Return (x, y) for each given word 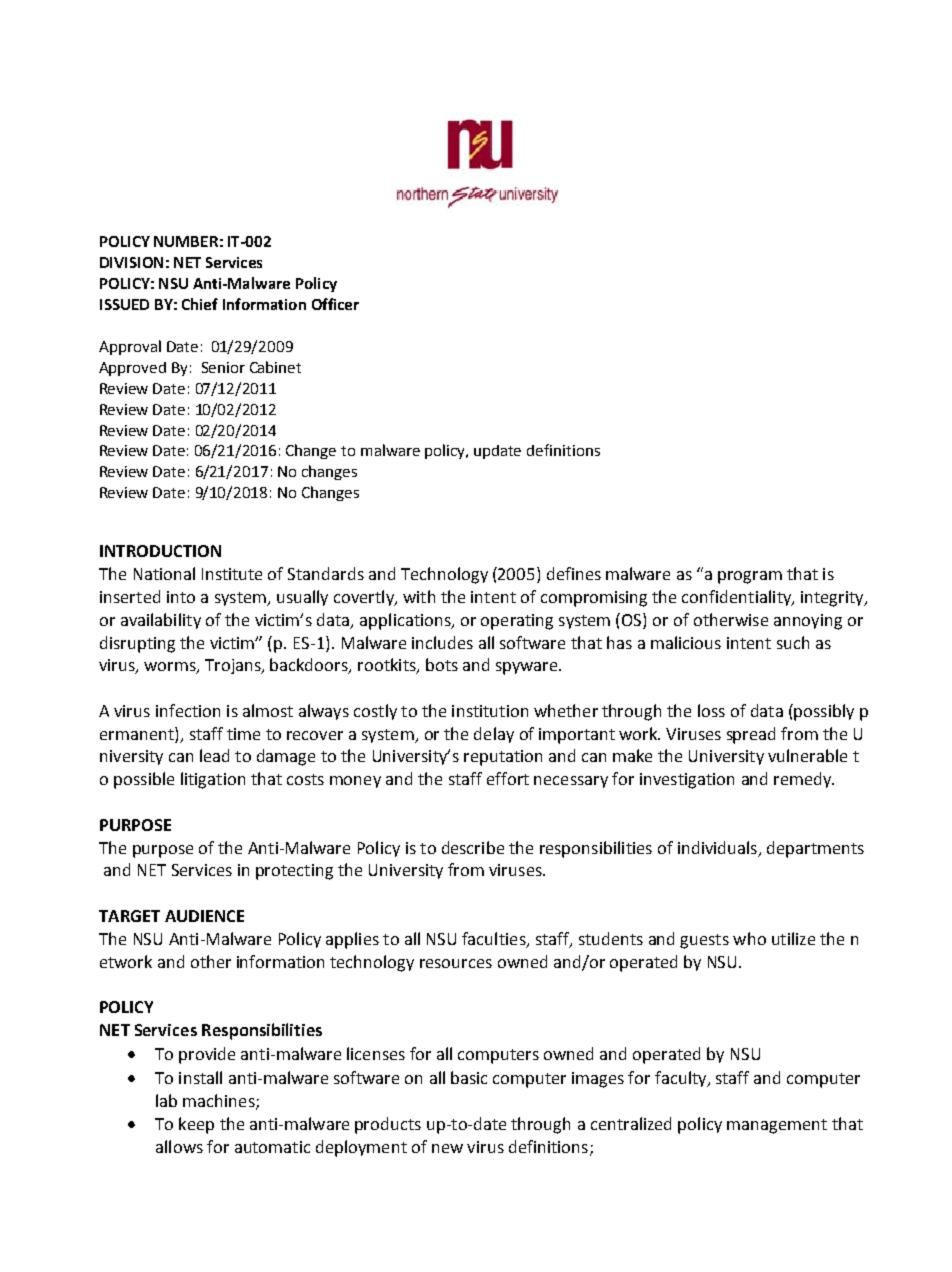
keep (196, 1125)
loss (711, 710)
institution (490, 711)
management (777, 1126)
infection (188, 710)
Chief (200, 304)
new (447, 1148)
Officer (335, 304)
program (750, 577)
